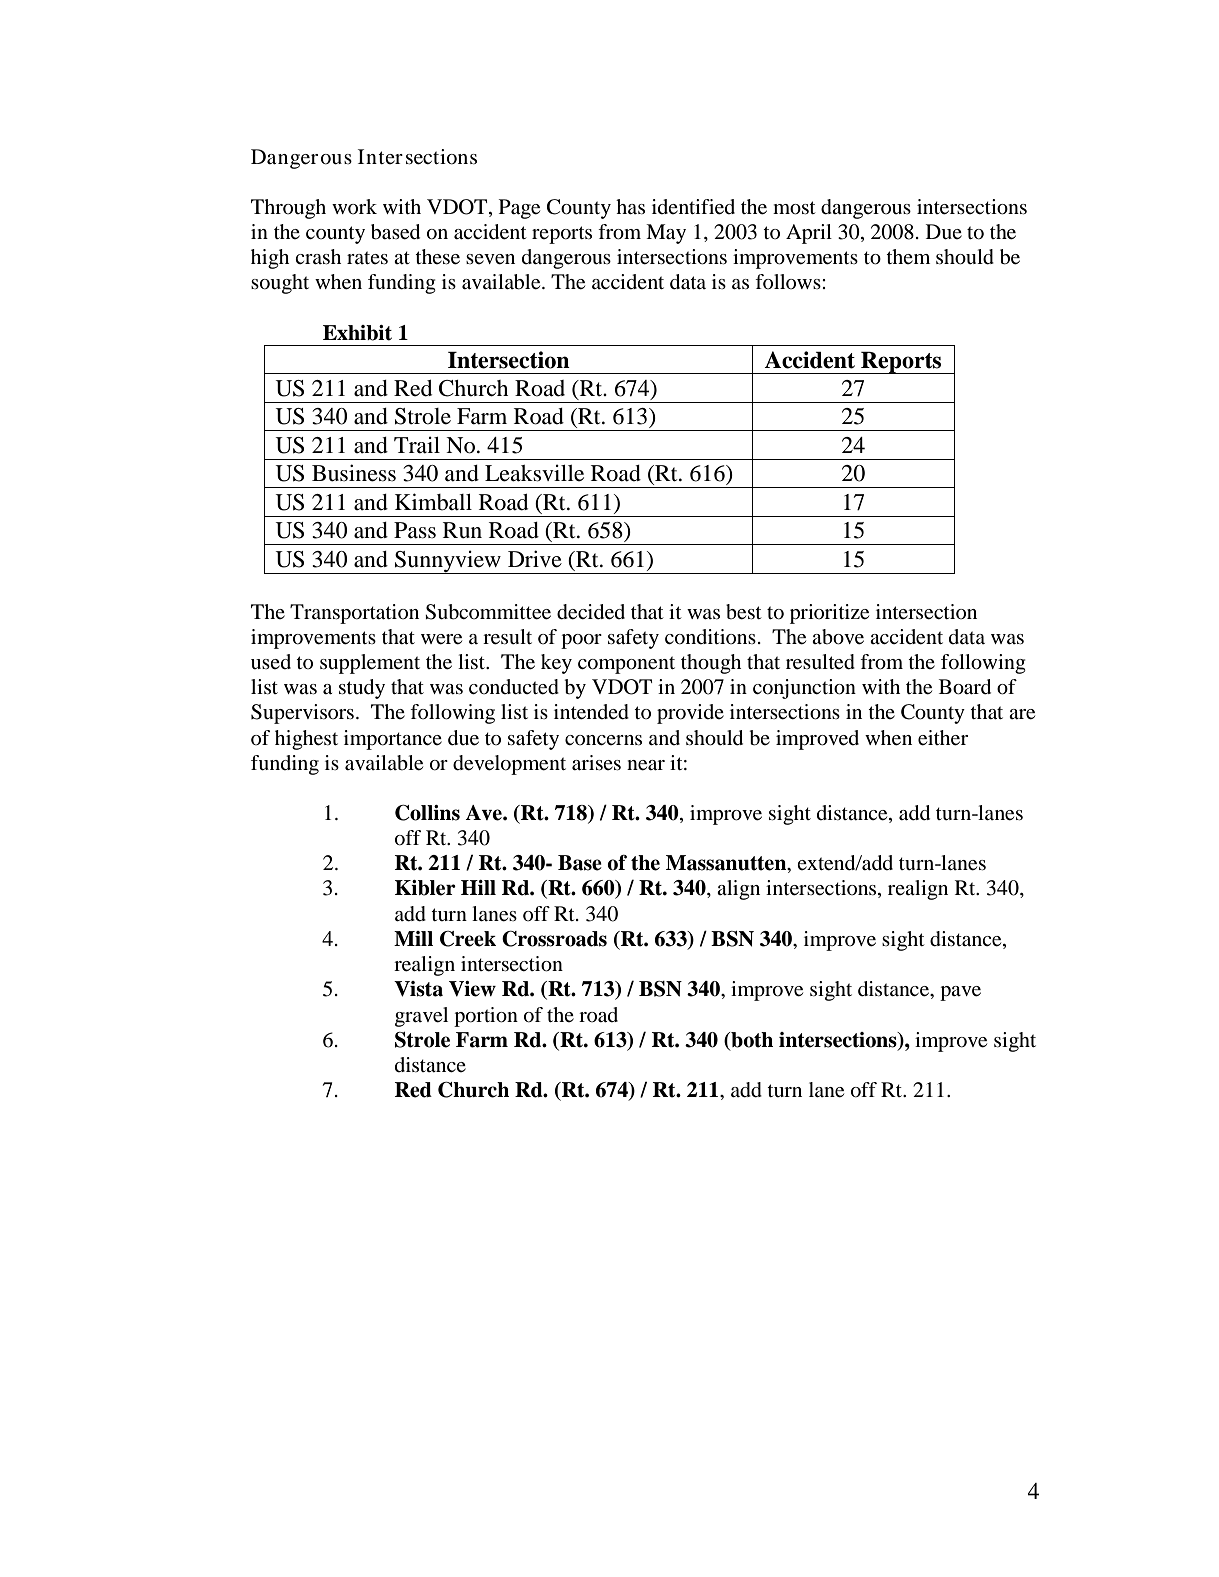 Image resolution: width=1219 pixels, height=1577 pixels. Describe the element at coordinates (354, 614) in the page. I see `Transportation` at that location.
